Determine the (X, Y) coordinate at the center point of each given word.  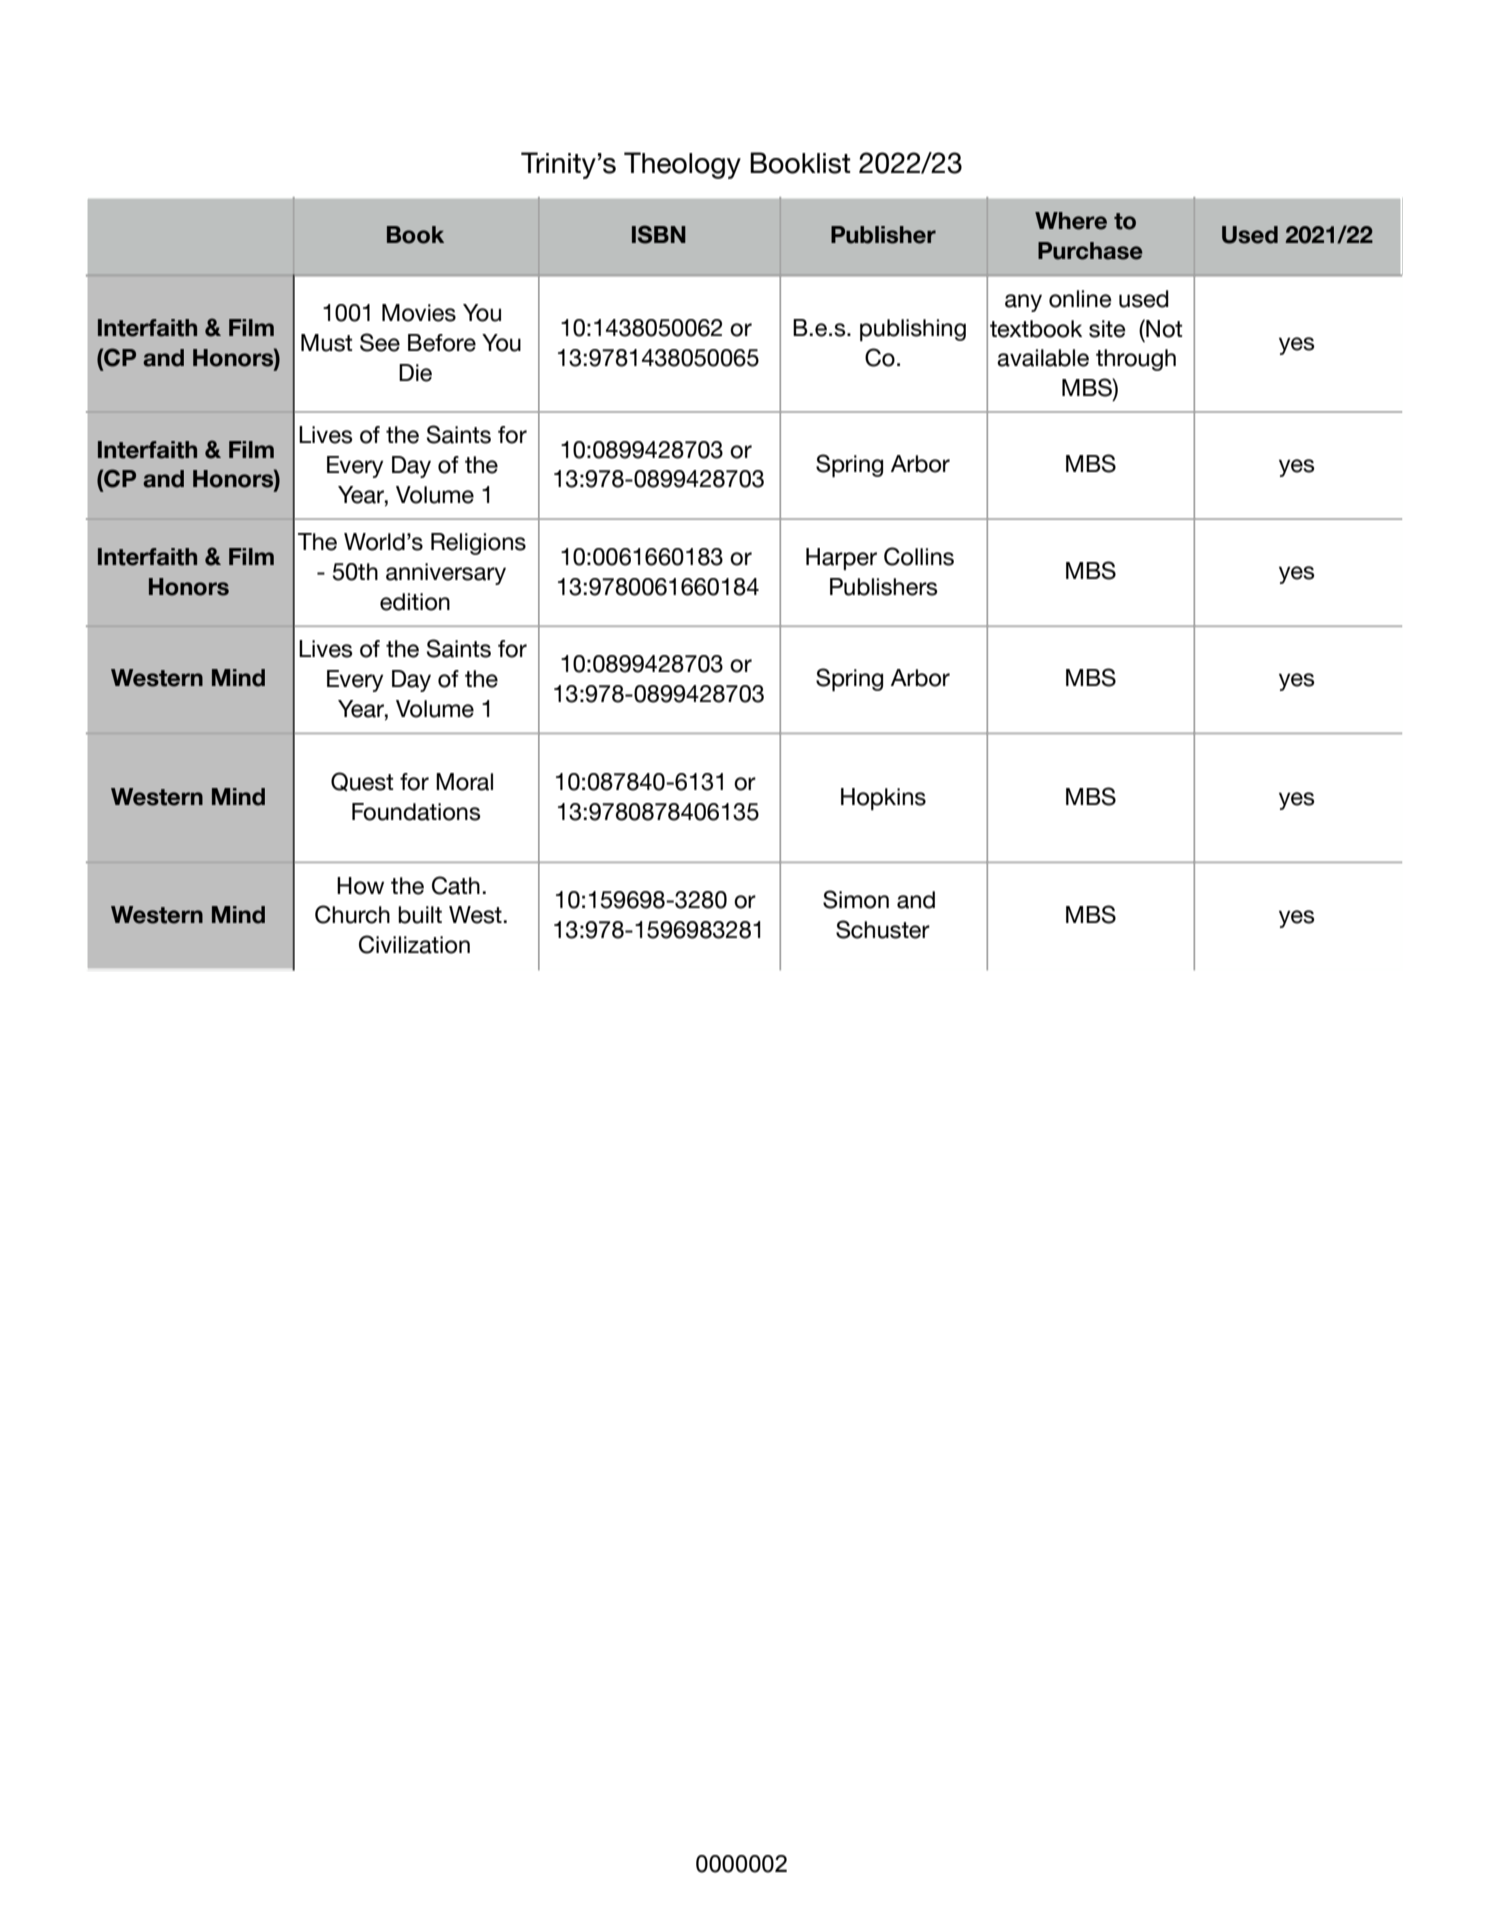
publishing (913, 330)
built (420, 915)
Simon (856, 899)
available (1043, 358)
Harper (841, 559)
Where (1071, 221)
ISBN (659, 234)
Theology (682, 165)
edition (415, 602)
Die (415, 373)
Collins (919, 556)
